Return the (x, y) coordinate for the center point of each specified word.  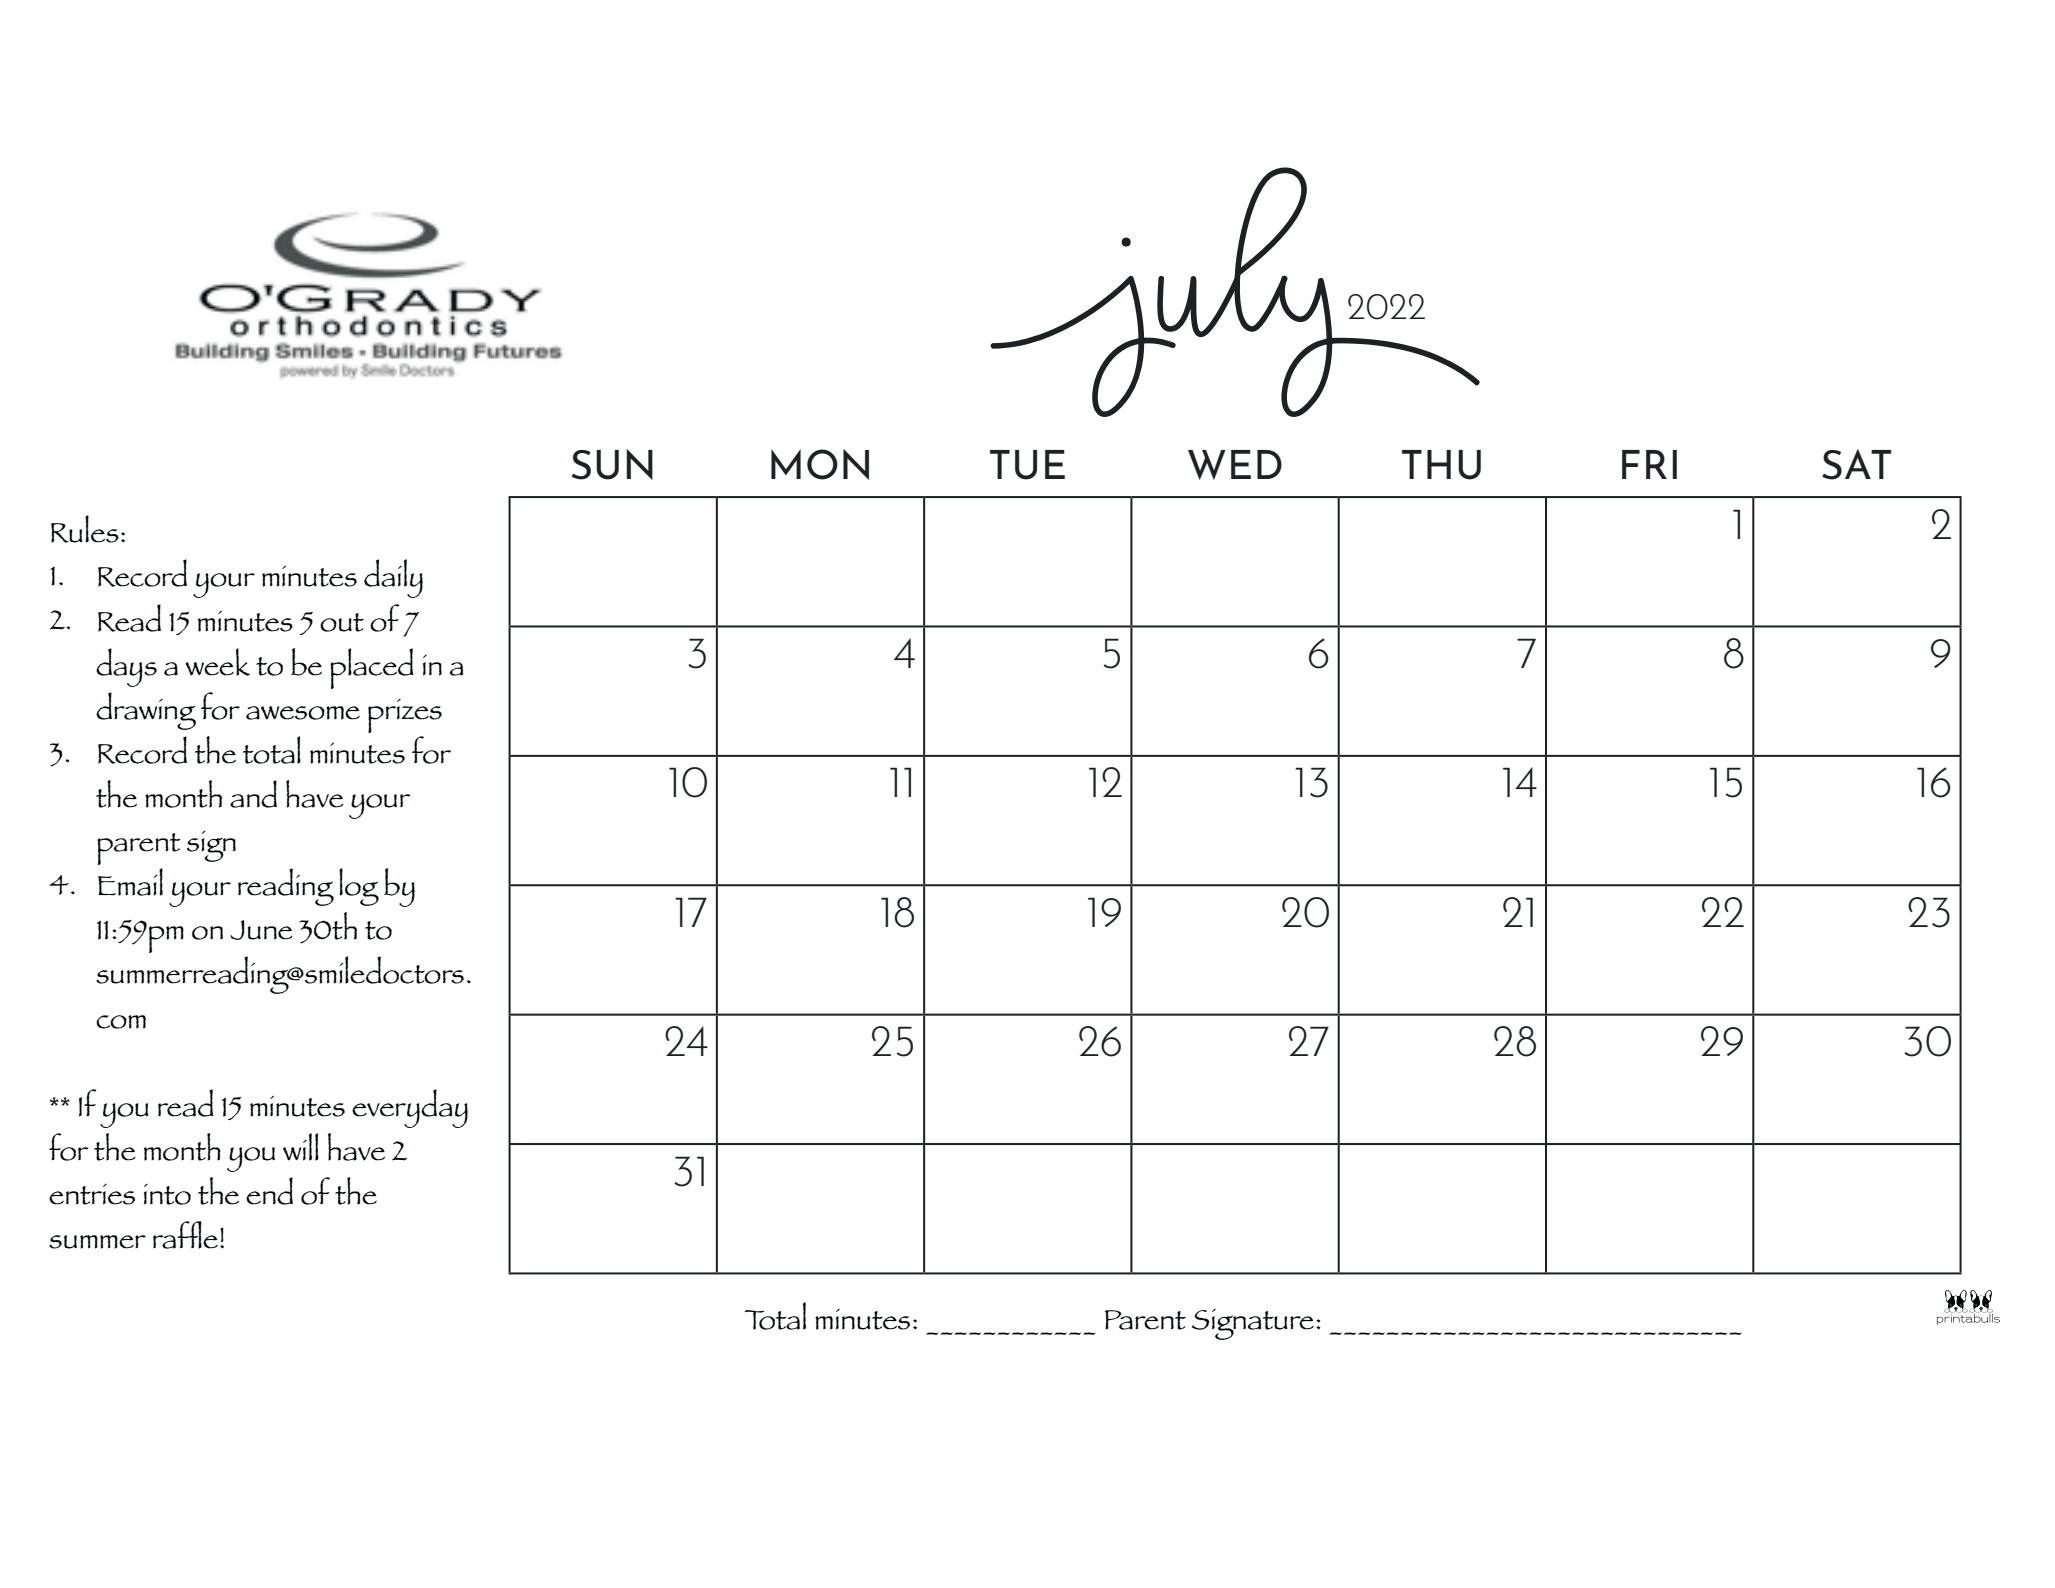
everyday (410, 1108)
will (301, 1147)
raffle (185, 1235)
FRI (1649, 464)
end (269, 1191)
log (359, 887)
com (121, 1022)
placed (372, 668)
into (167, 1194)
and (253, 794)
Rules (85, 529)
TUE (1027, 465)
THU (1441, 465)
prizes (405, 716)
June (262, 930)
